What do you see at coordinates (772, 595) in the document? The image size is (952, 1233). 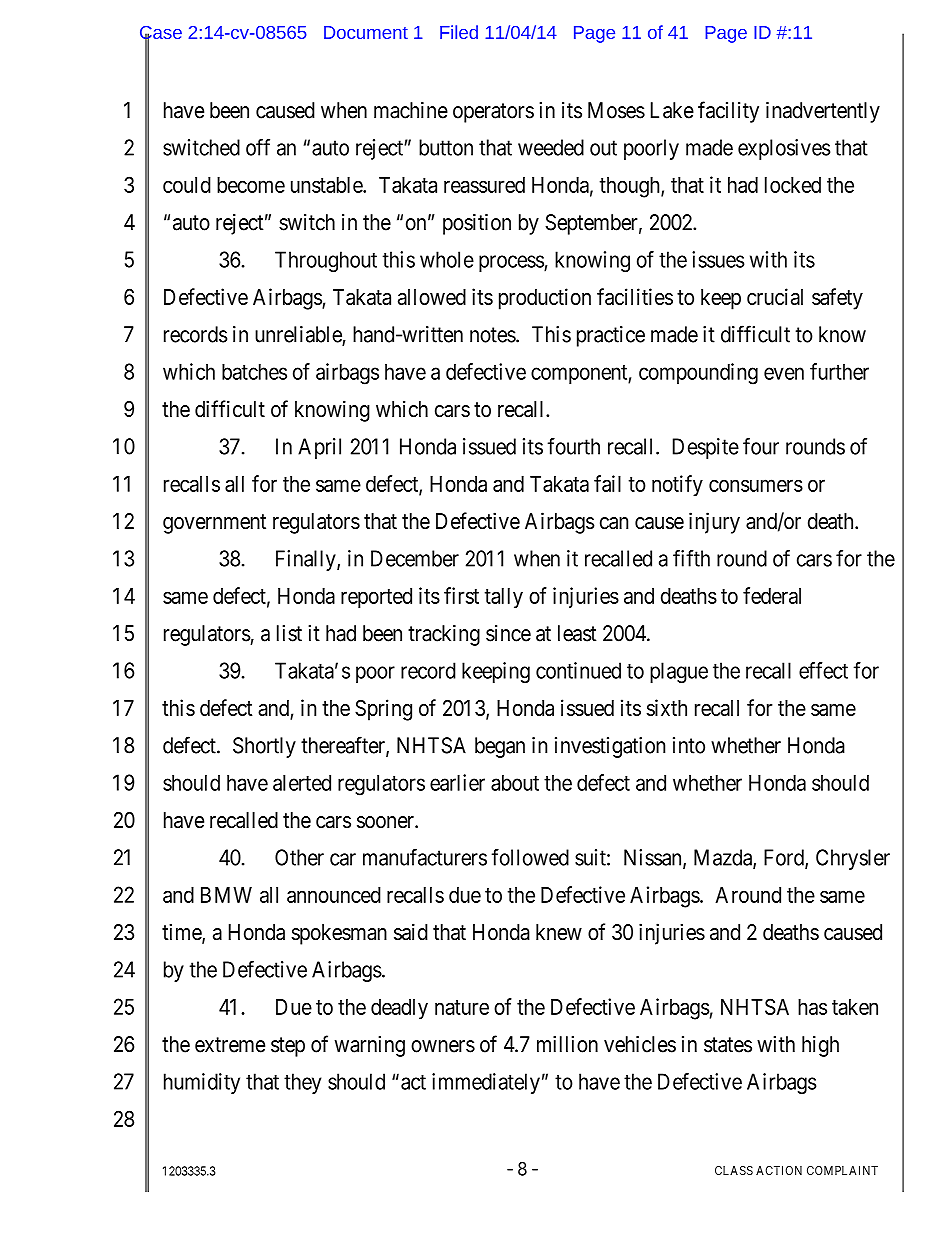 I see `federal` at bounding box center [772, 595].
